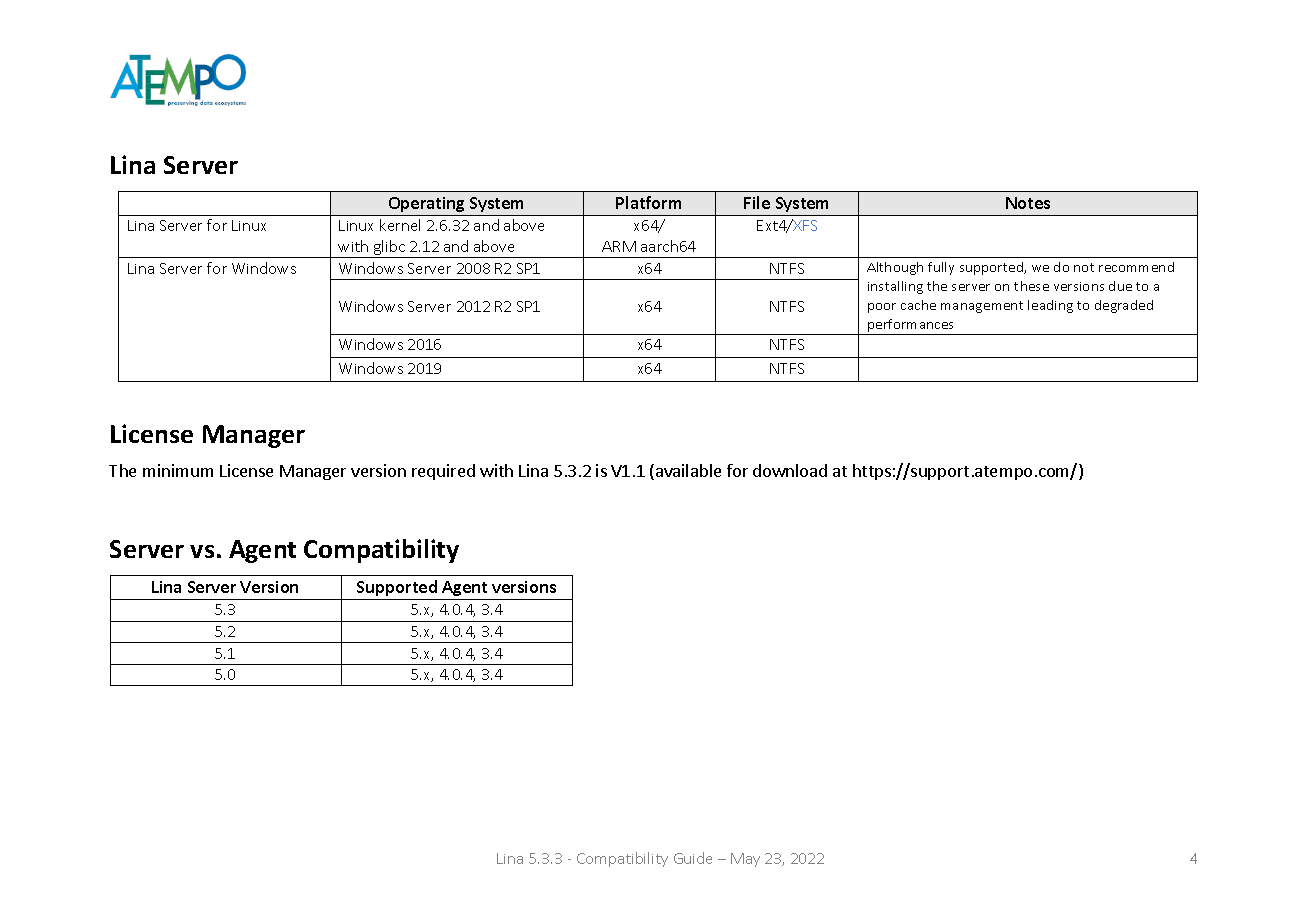 This document has width=1308, height=924. What do you see at coordinates (688, 470) in the document?
I see `available` at bounding box center [688, 470].
